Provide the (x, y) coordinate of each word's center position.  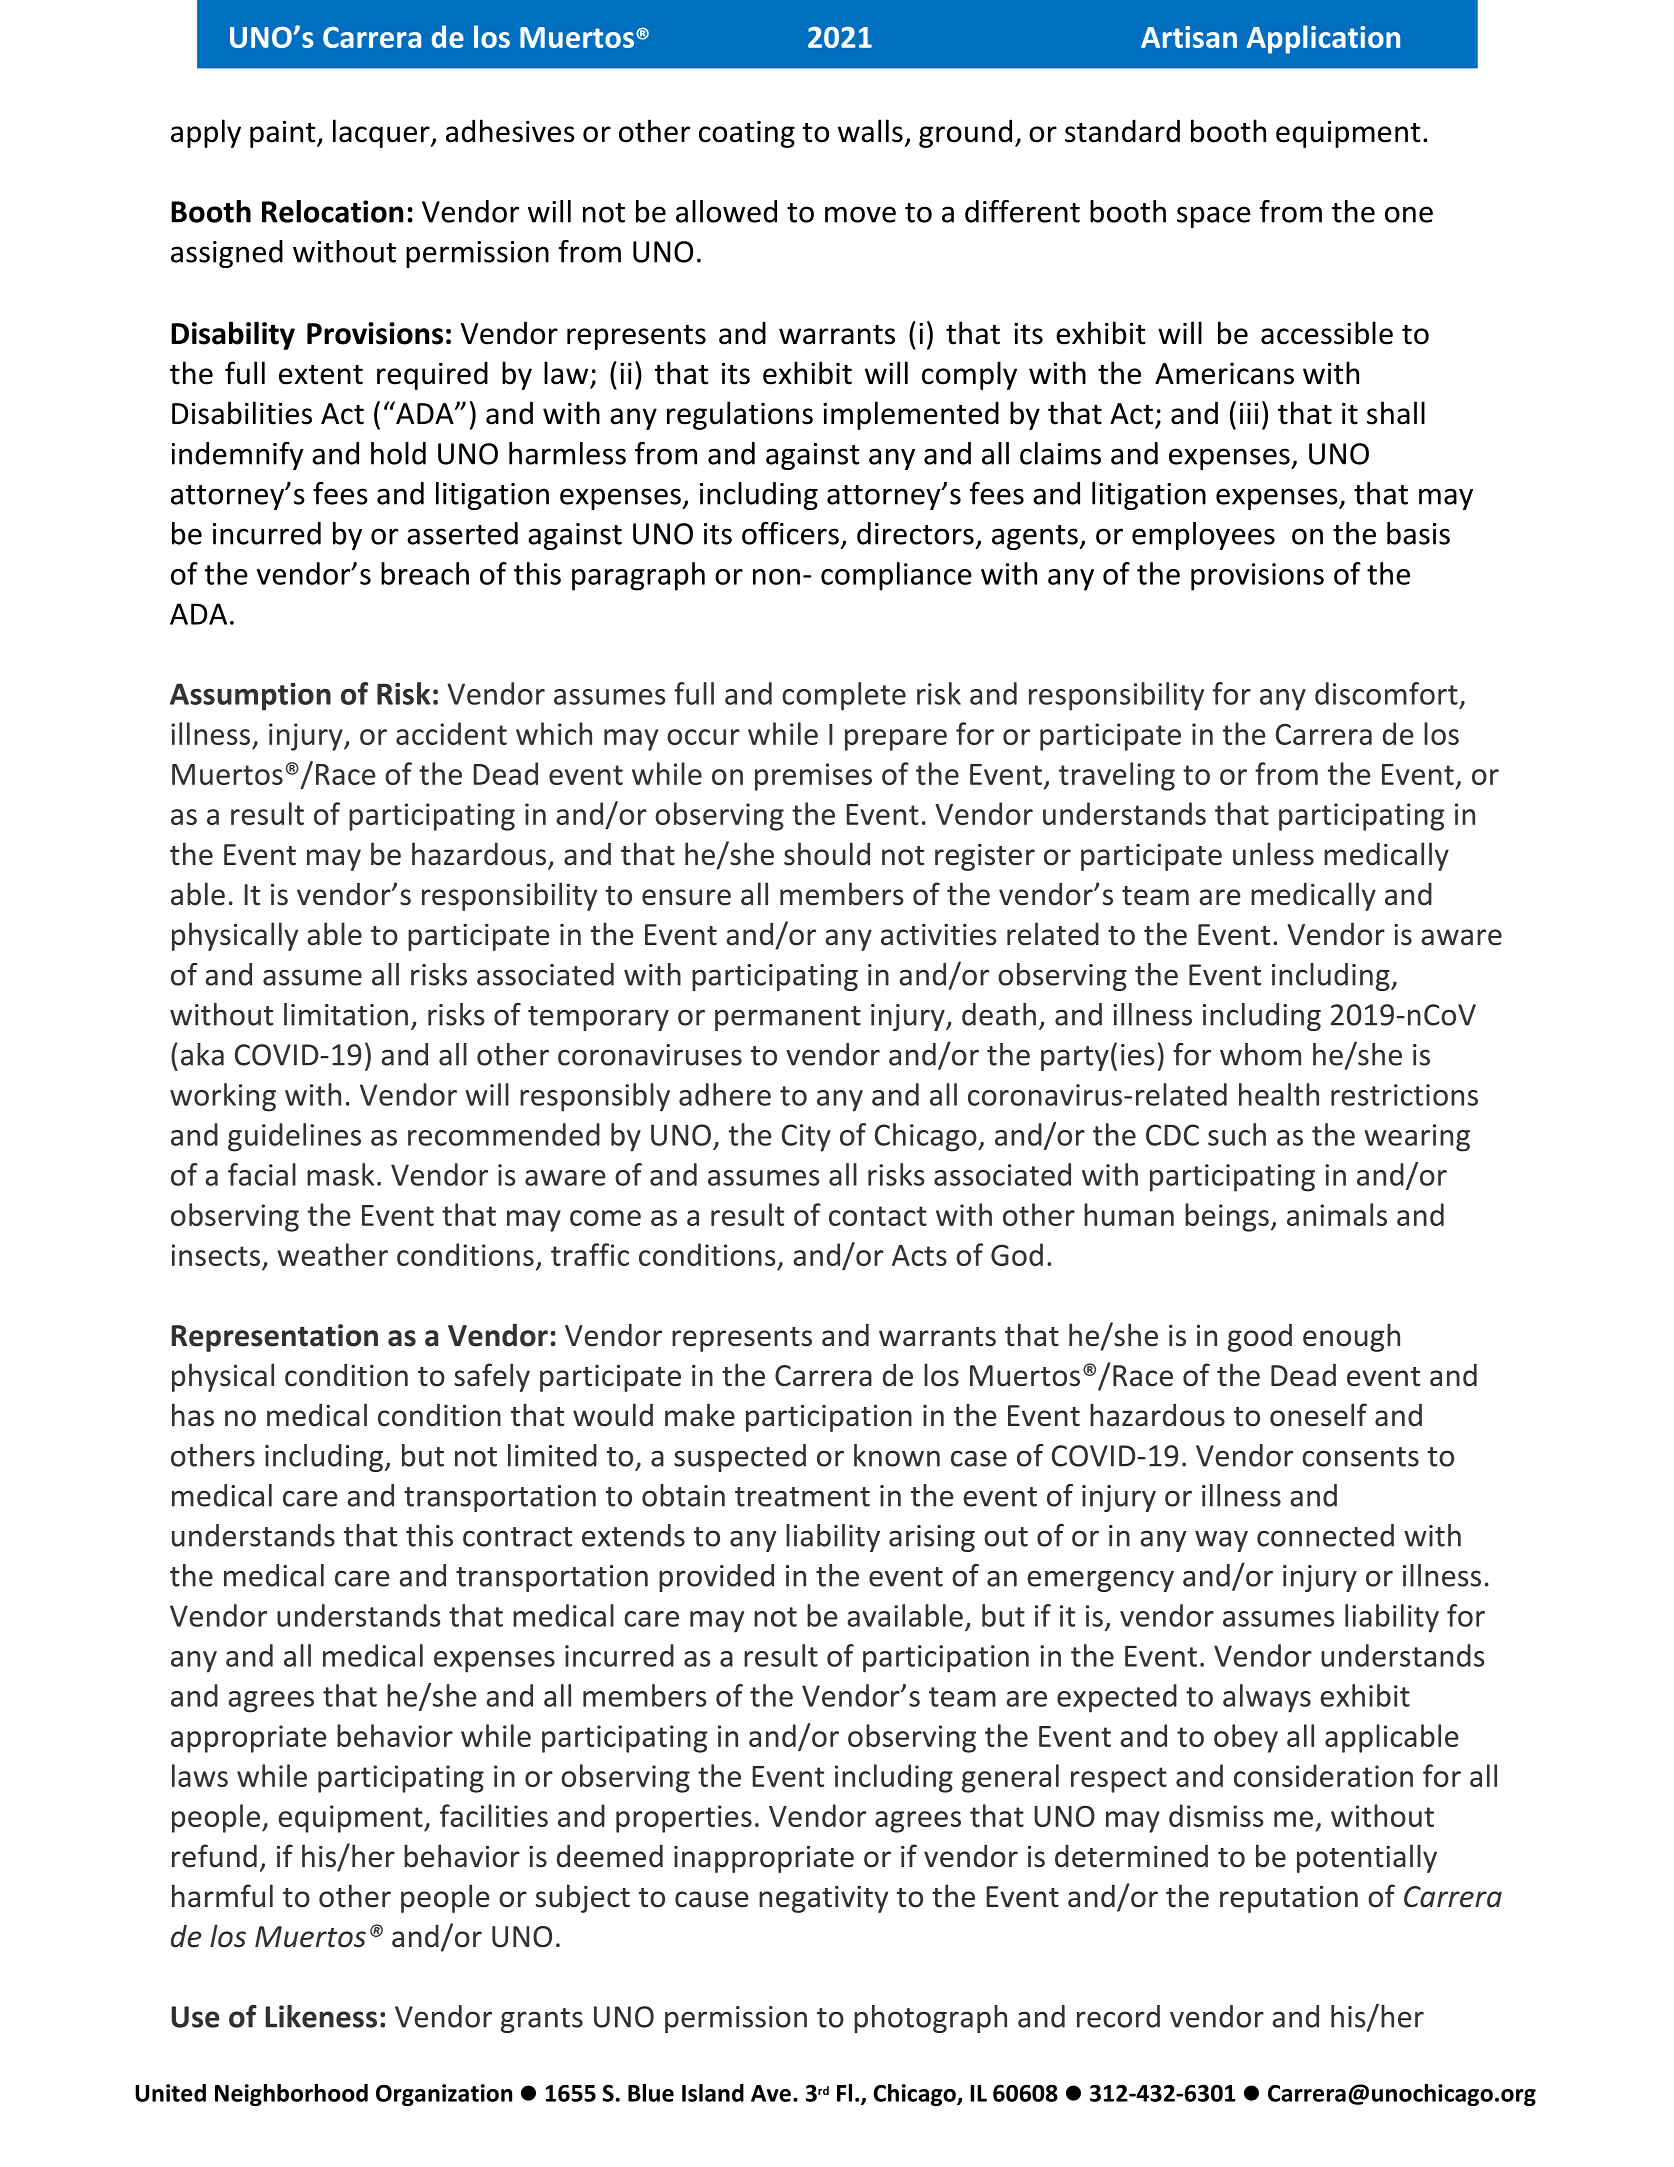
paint (284, 134)
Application (1323, 39)
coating (747, 134)
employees (1203, 536)
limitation (346, 1014)
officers (790, 533)
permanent (788, 1018)
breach (425, 573)
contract (517, 1537)
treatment (802, 1497)
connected (1325, 1535)
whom (1260, 1054)
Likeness (321, 2016)
